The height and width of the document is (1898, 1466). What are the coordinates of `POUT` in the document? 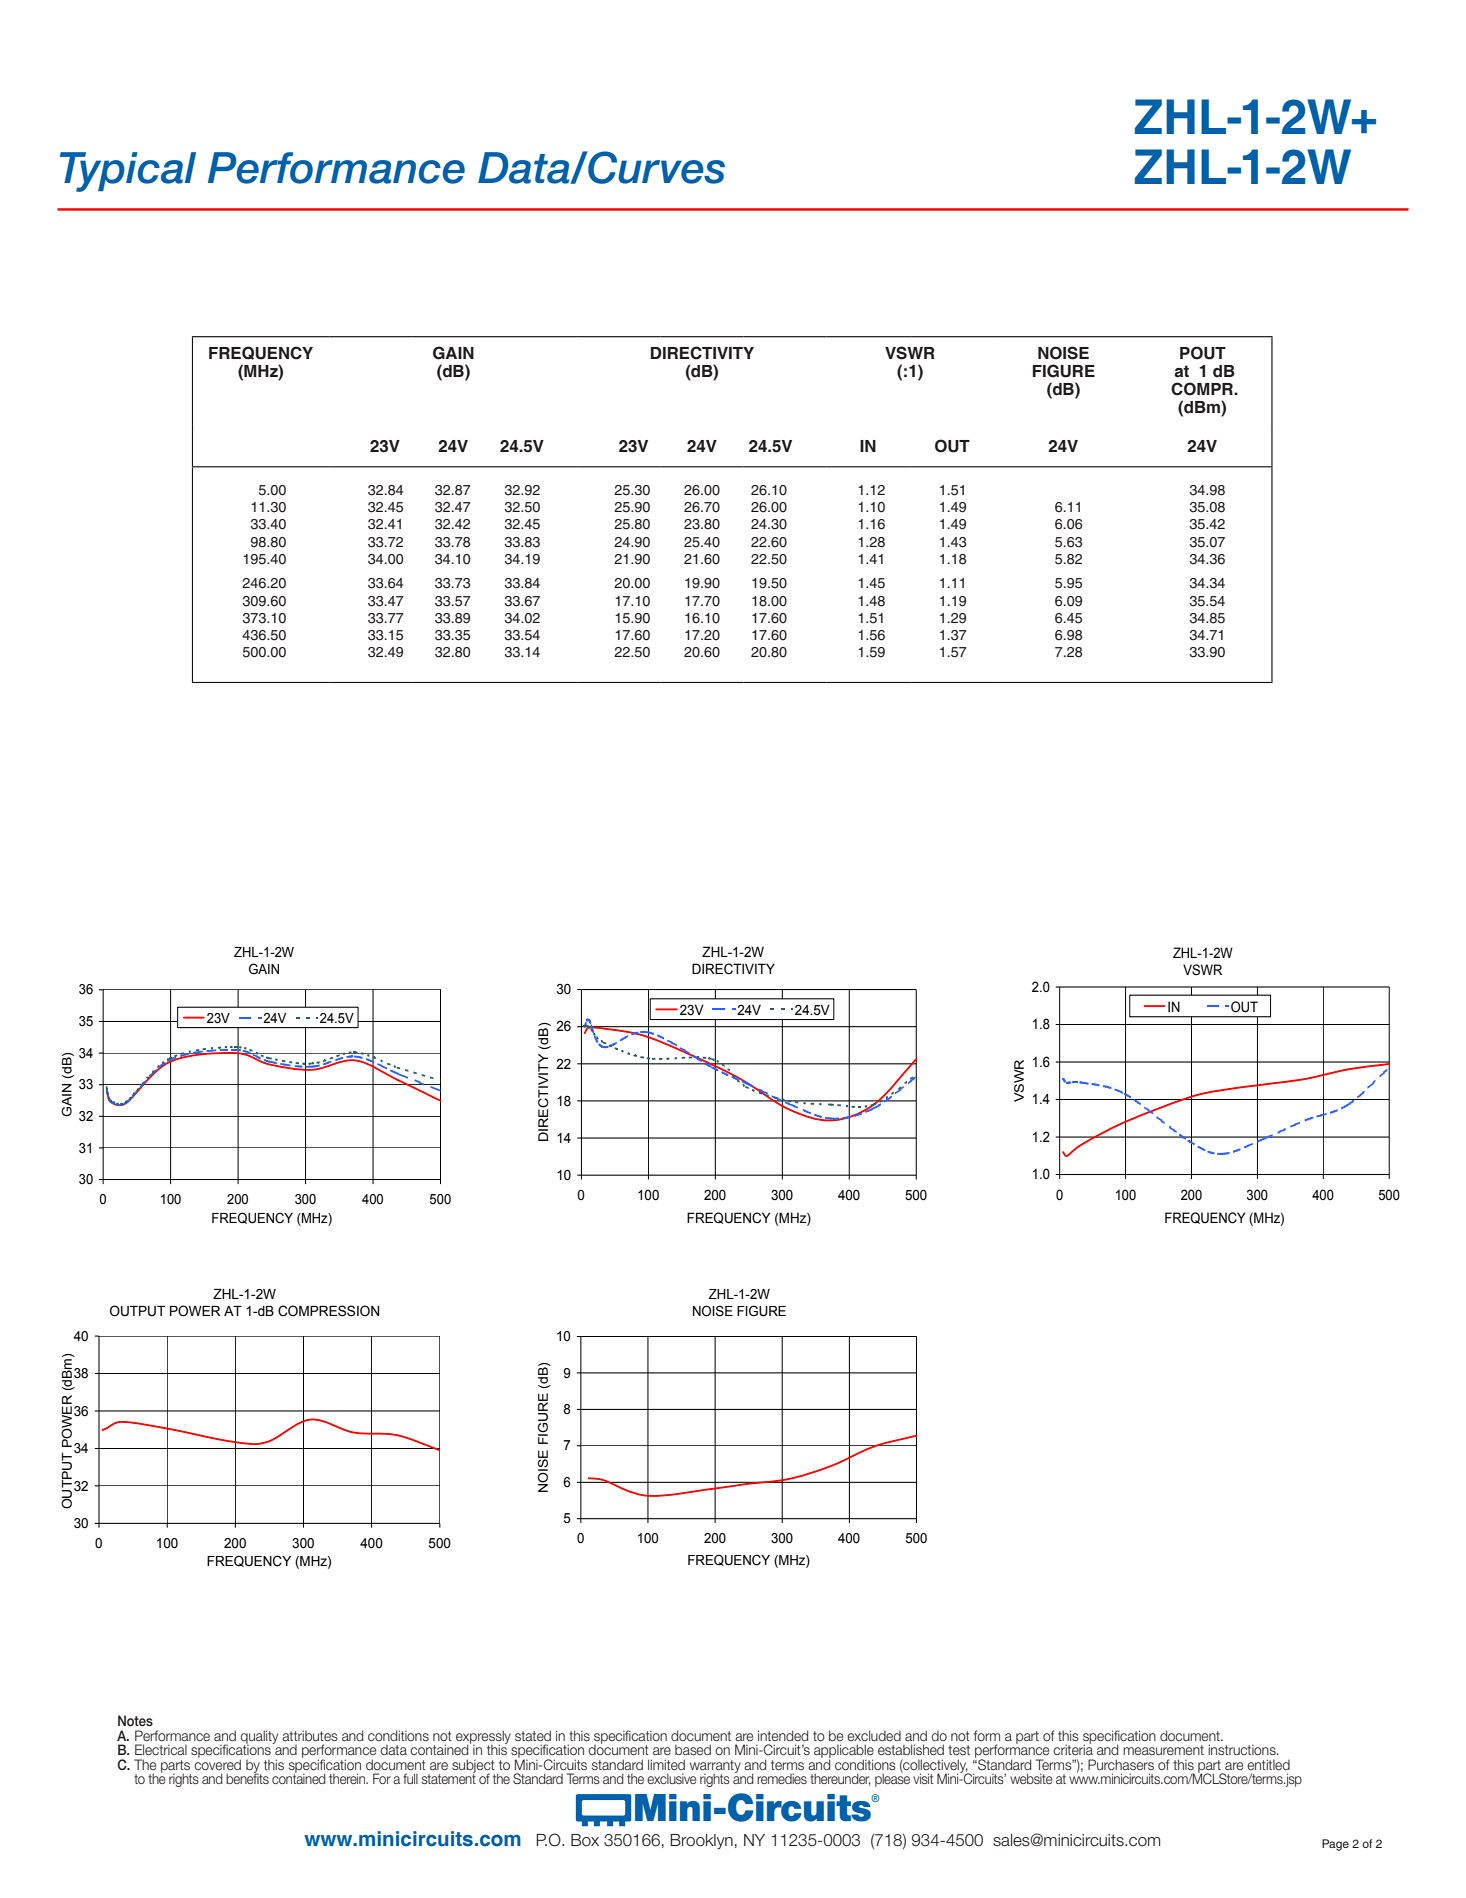 It's located at (1203, 353).
